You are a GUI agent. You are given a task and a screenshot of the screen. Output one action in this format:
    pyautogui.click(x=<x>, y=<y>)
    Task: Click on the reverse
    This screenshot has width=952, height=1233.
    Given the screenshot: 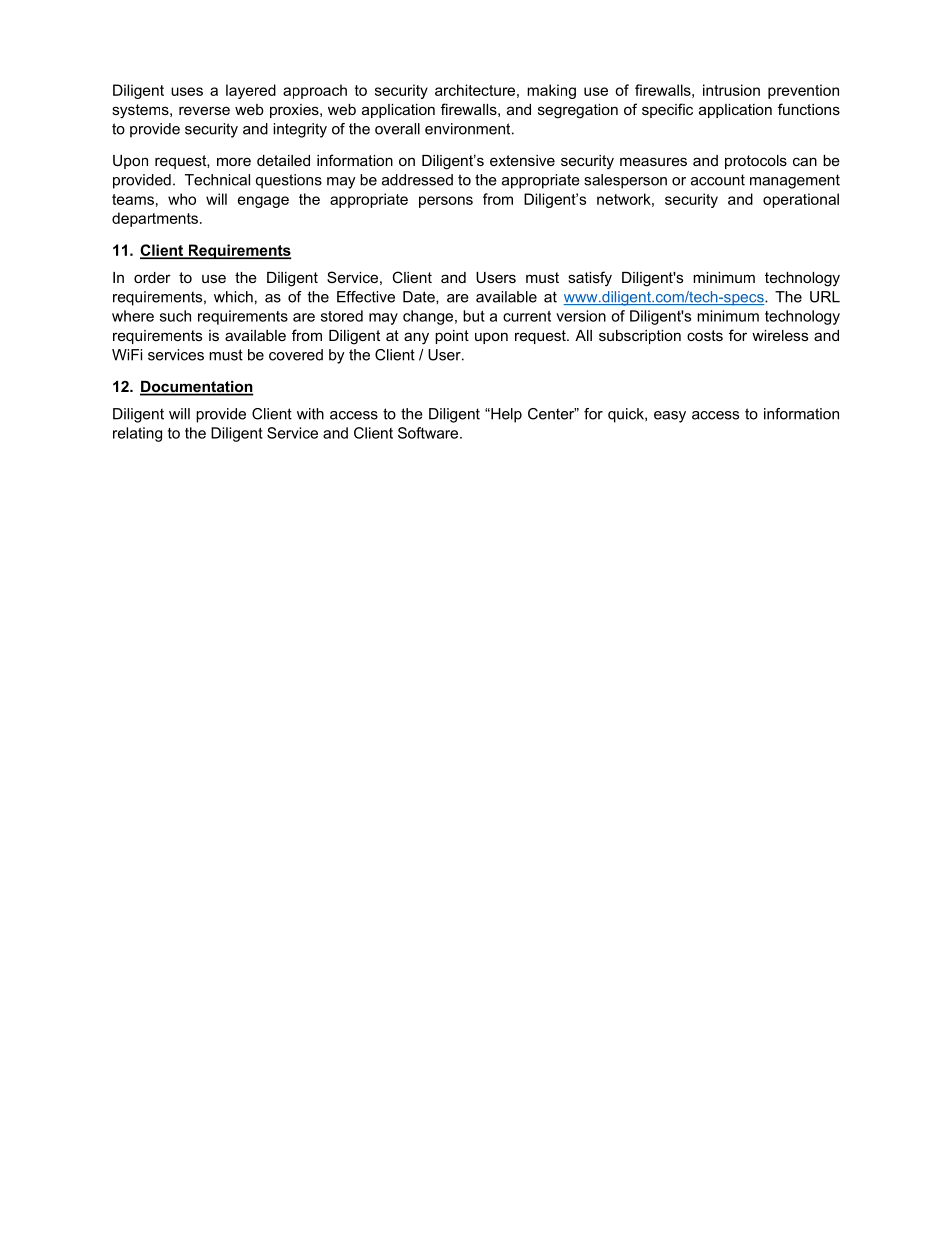 What is the action you would take?
    pyautogui.click(x=204, y=110)
